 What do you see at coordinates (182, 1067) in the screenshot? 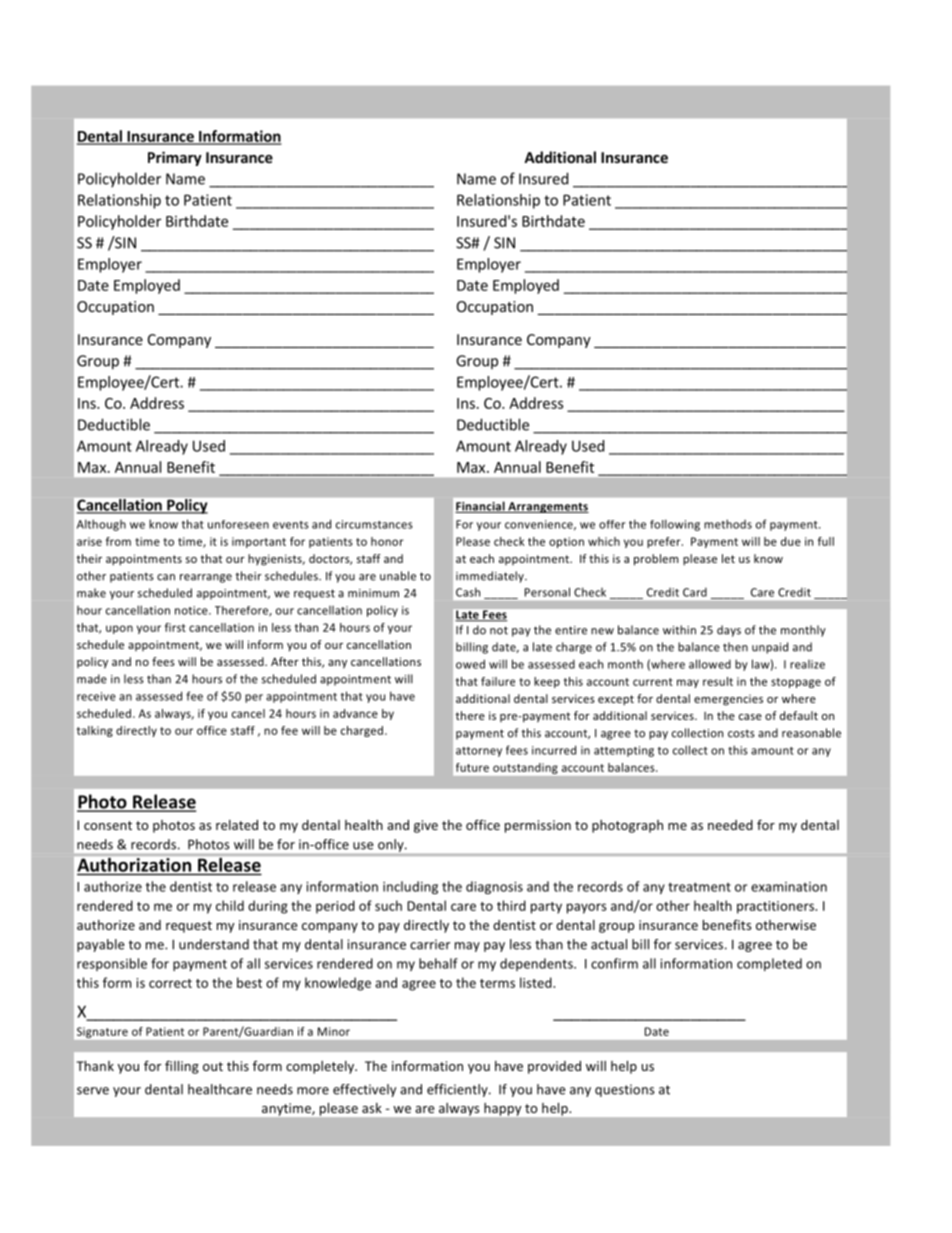
I see `filling` at bounding box center [182, 1067].
